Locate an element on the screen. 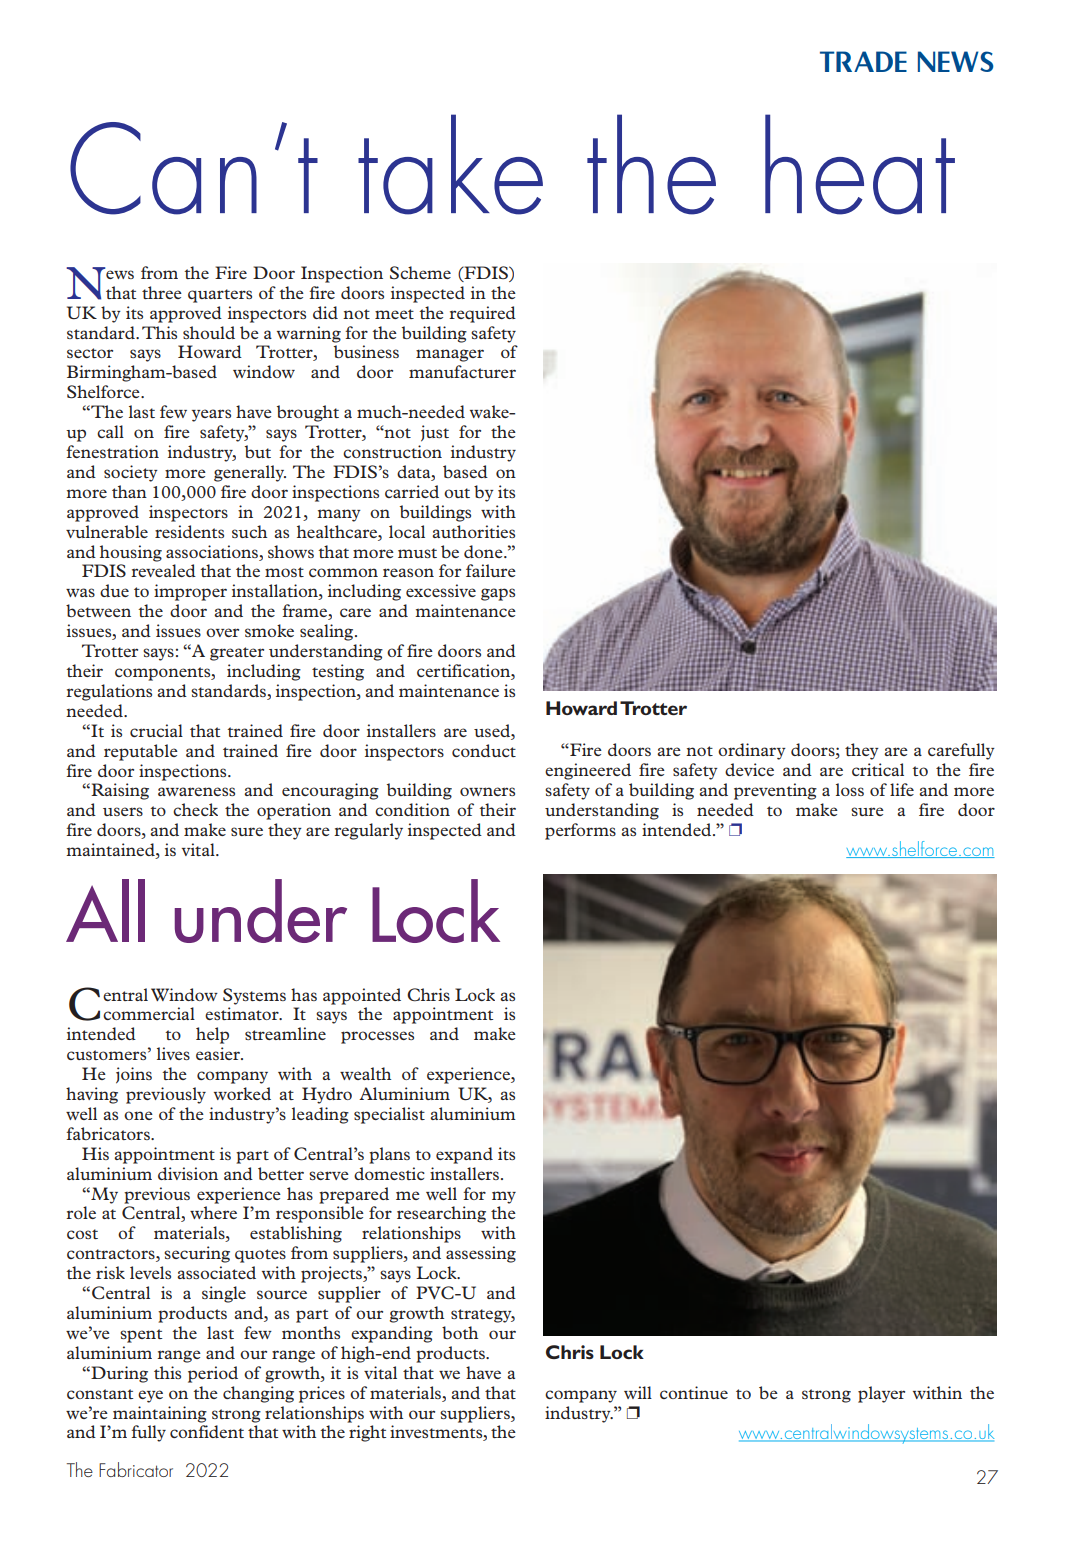 The height and width of the screenshot is (1544, 1083). eye is located at coordinates (150, 1396).
